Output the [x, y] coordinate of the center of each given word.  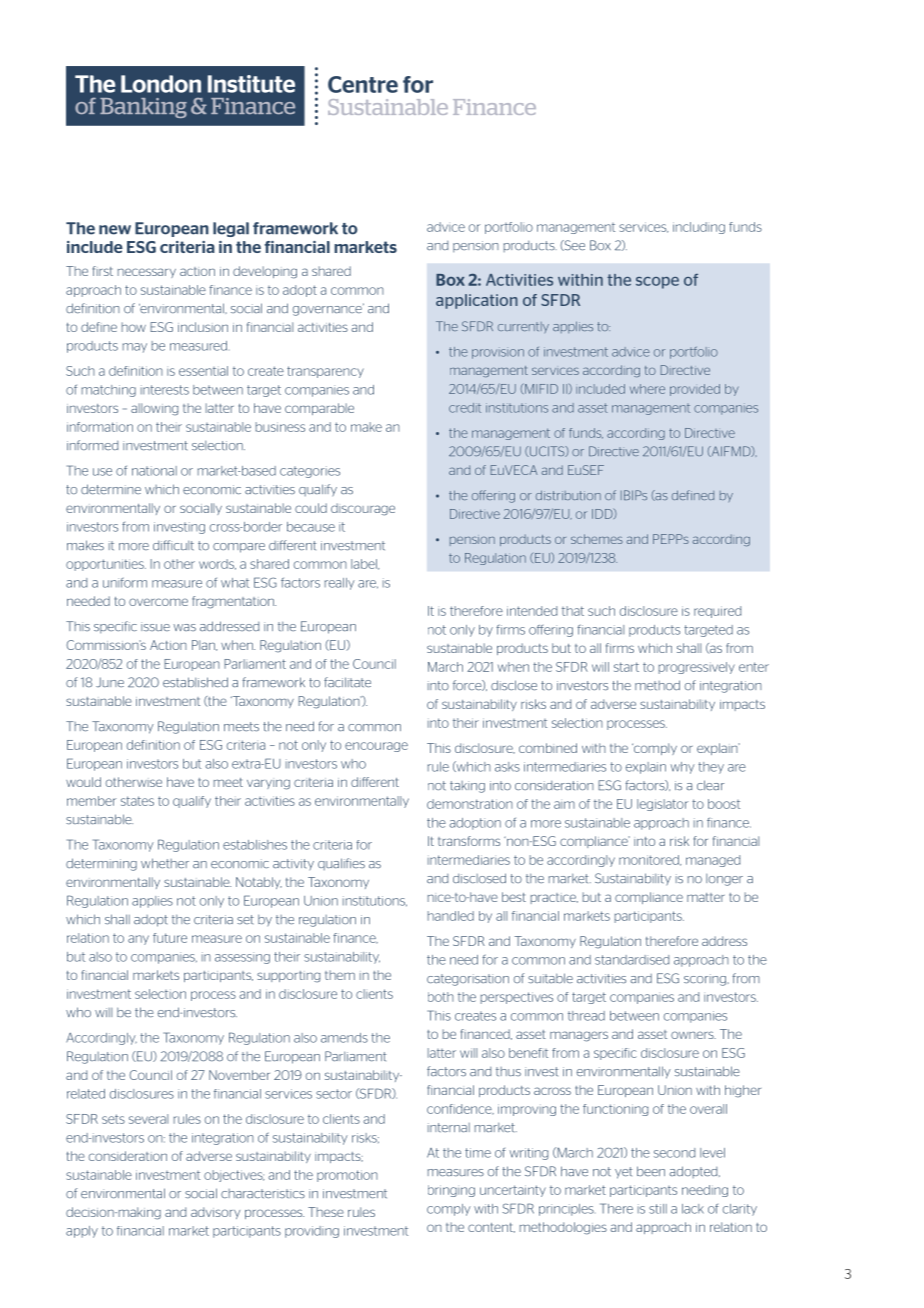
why [683, 768]
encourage [376, 747]
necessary [147, 273]
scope [657, 283]
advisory [215, 1213]
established [195, 682]
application [477, 301]
